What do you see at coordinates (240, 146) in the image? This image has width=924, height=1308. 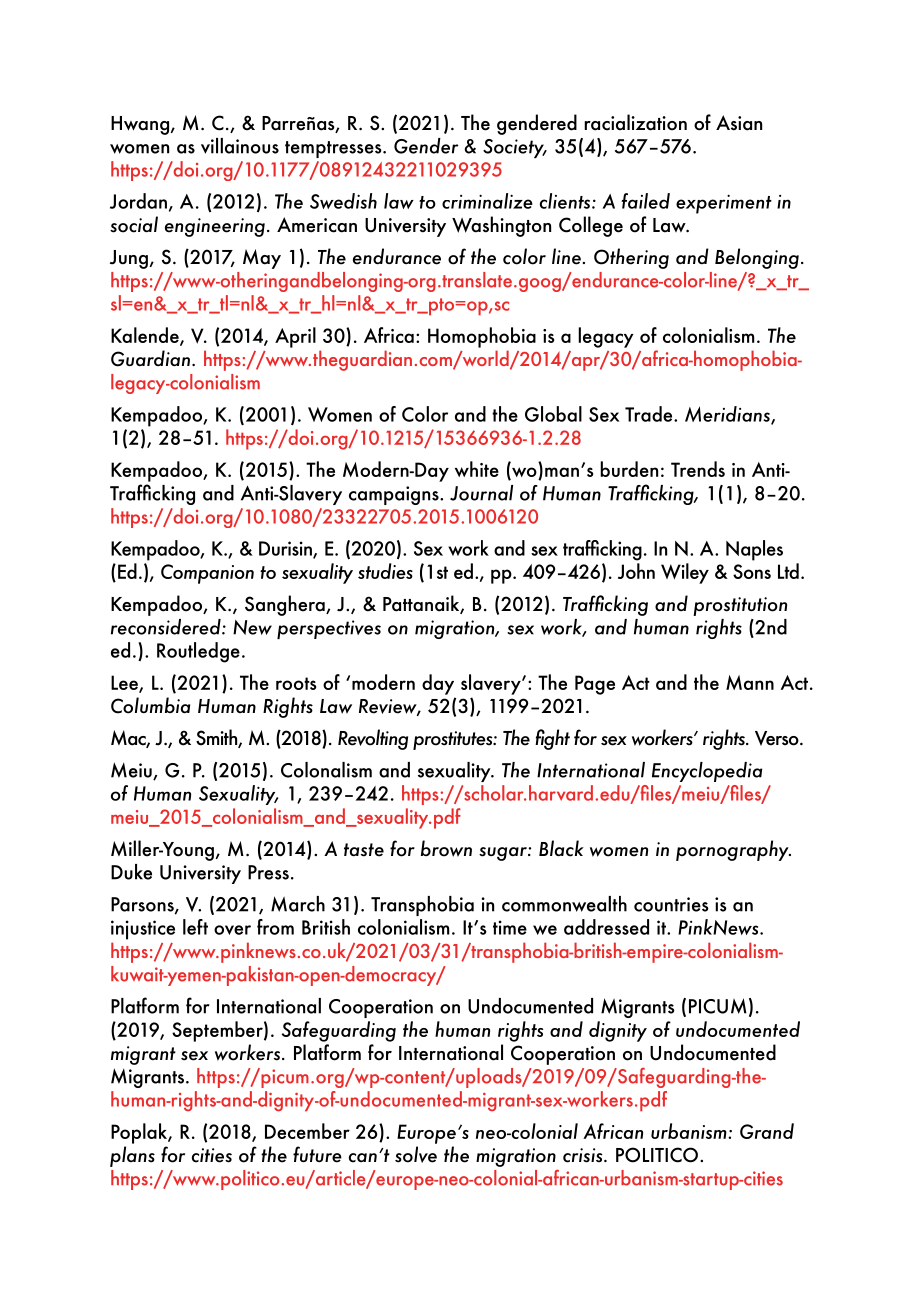 I see `villainous` at bounding box center [240, 146].
